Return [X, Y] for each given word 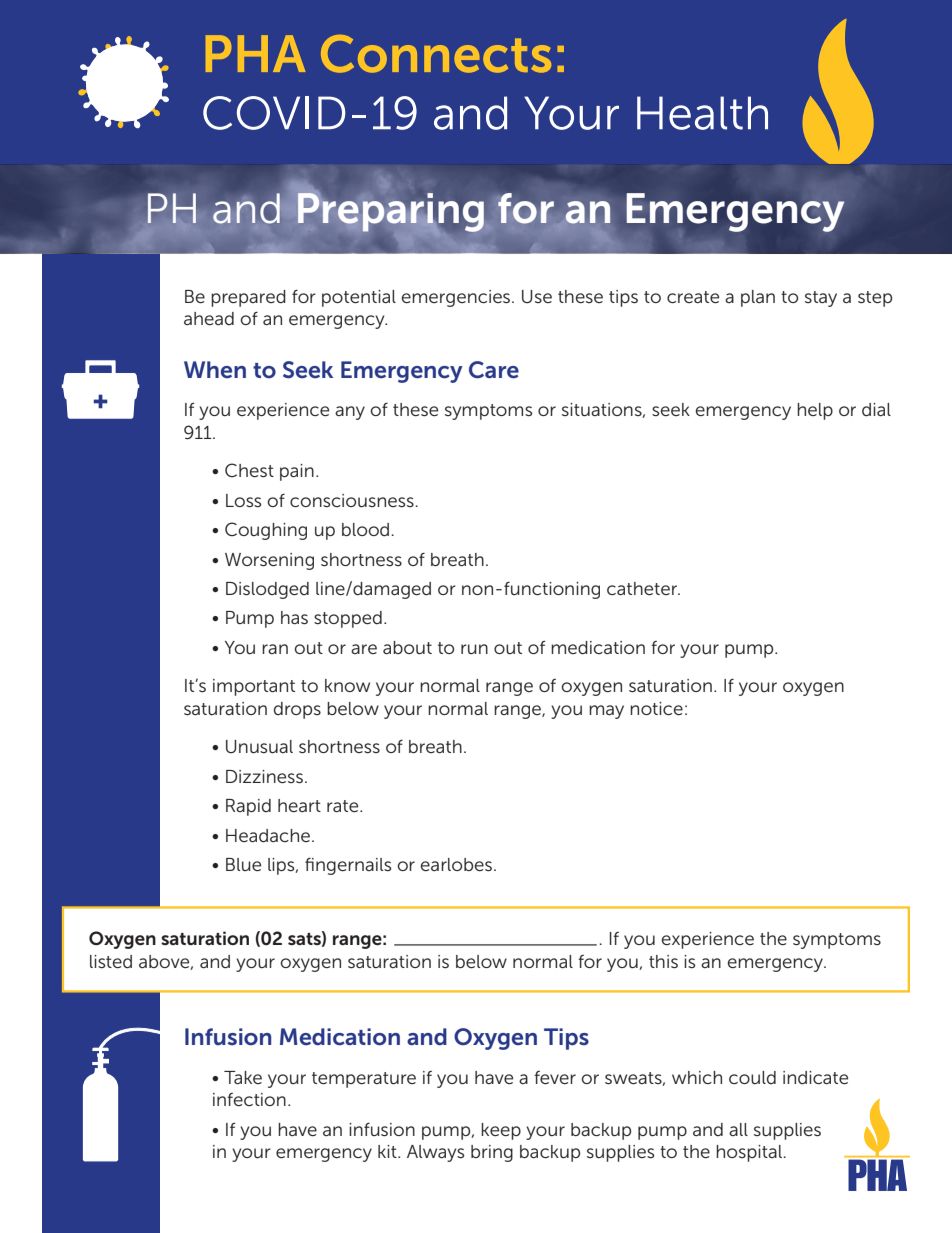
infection [249, 1099]
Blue [243, 864]
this [663, 961]
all [738, 1129]
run [474, 649]
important [254, 687]
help [815, 411]
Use [537, 296]
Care [494, 370]
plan [758, 298]
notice [656, 708]
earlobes [456, 864]
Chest [249, 470]
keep [501, 1131]
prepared [248, 298]
